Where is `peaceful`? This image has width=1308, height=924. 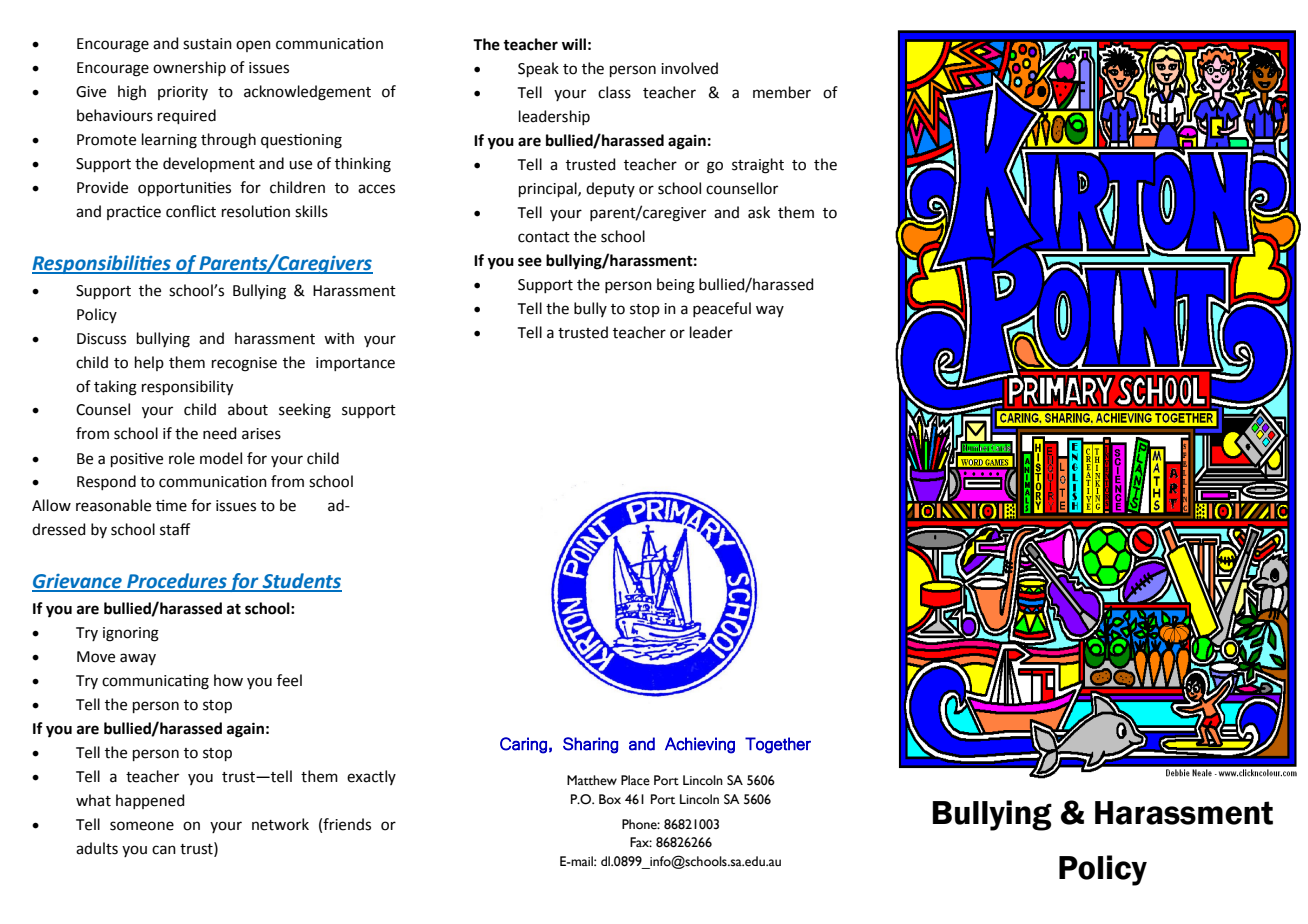
peaceful is located at coordinates (722, 309).
